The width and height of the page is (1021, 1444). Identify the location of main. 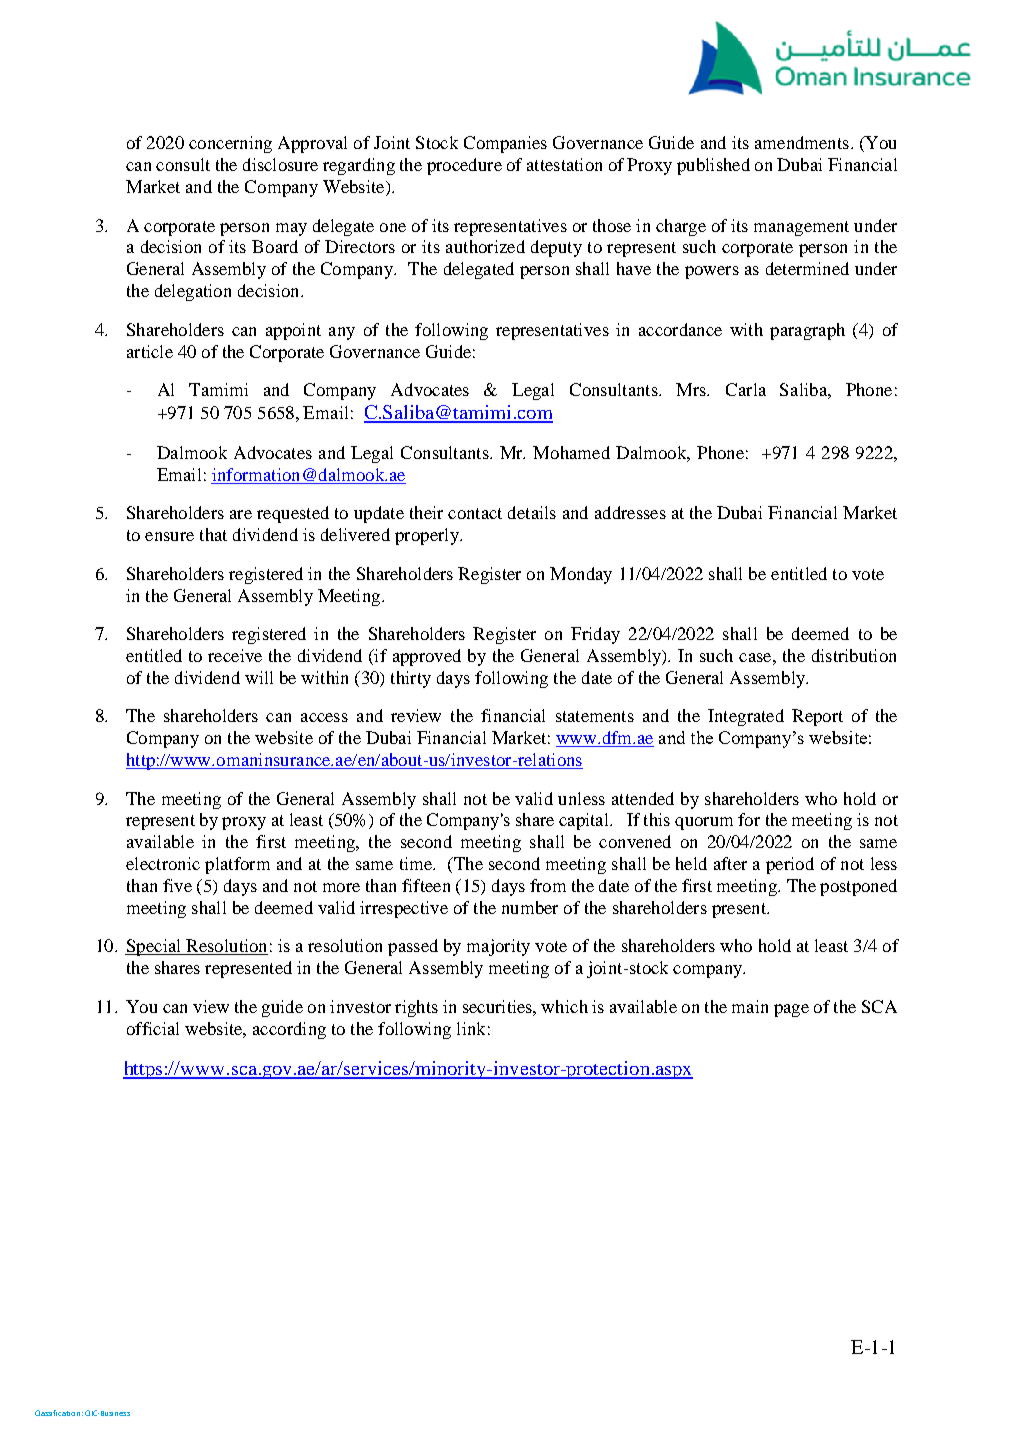
(750, 1006).
